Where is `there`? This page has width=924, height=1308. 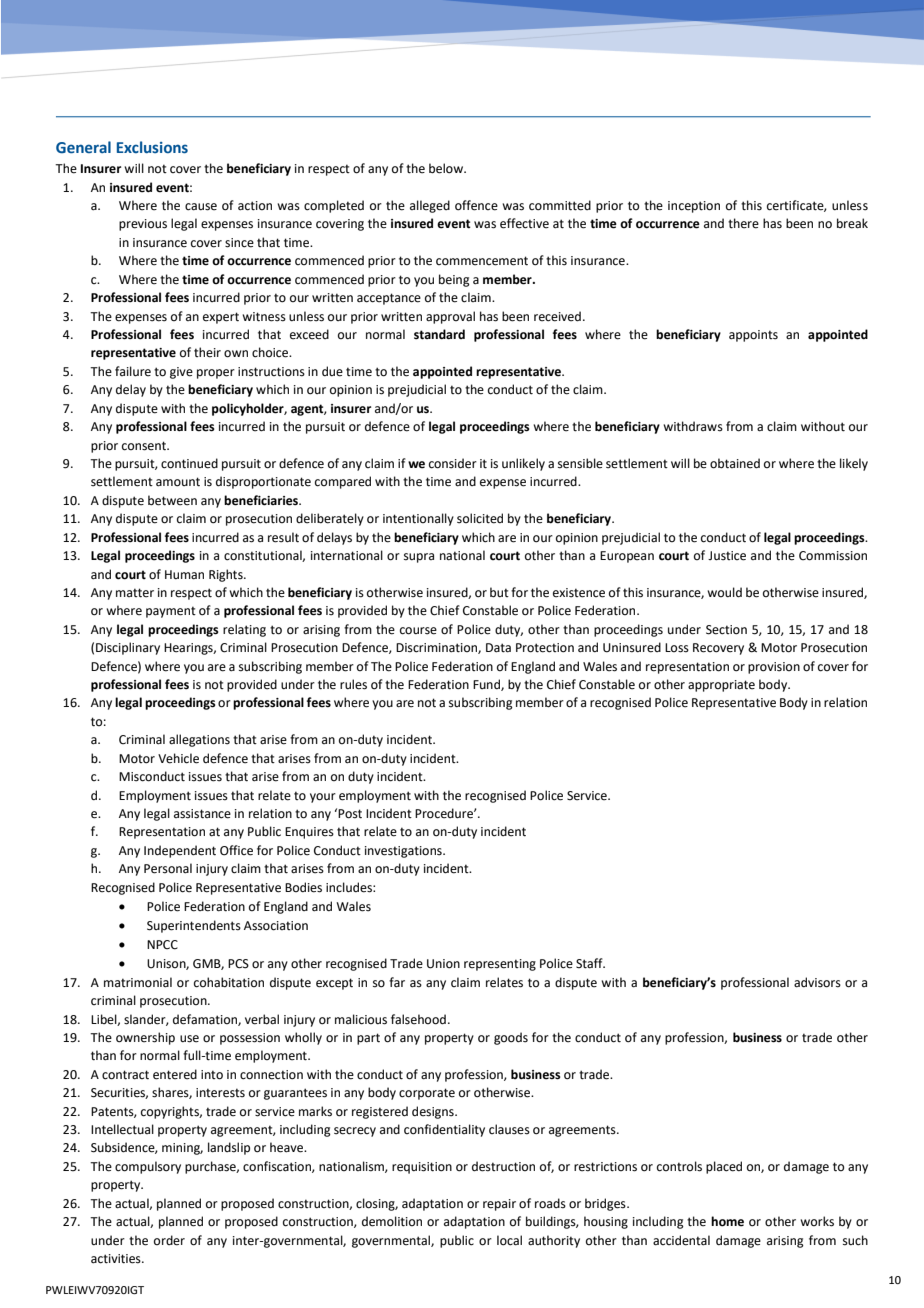
there is located at coordinates (743, 223).
